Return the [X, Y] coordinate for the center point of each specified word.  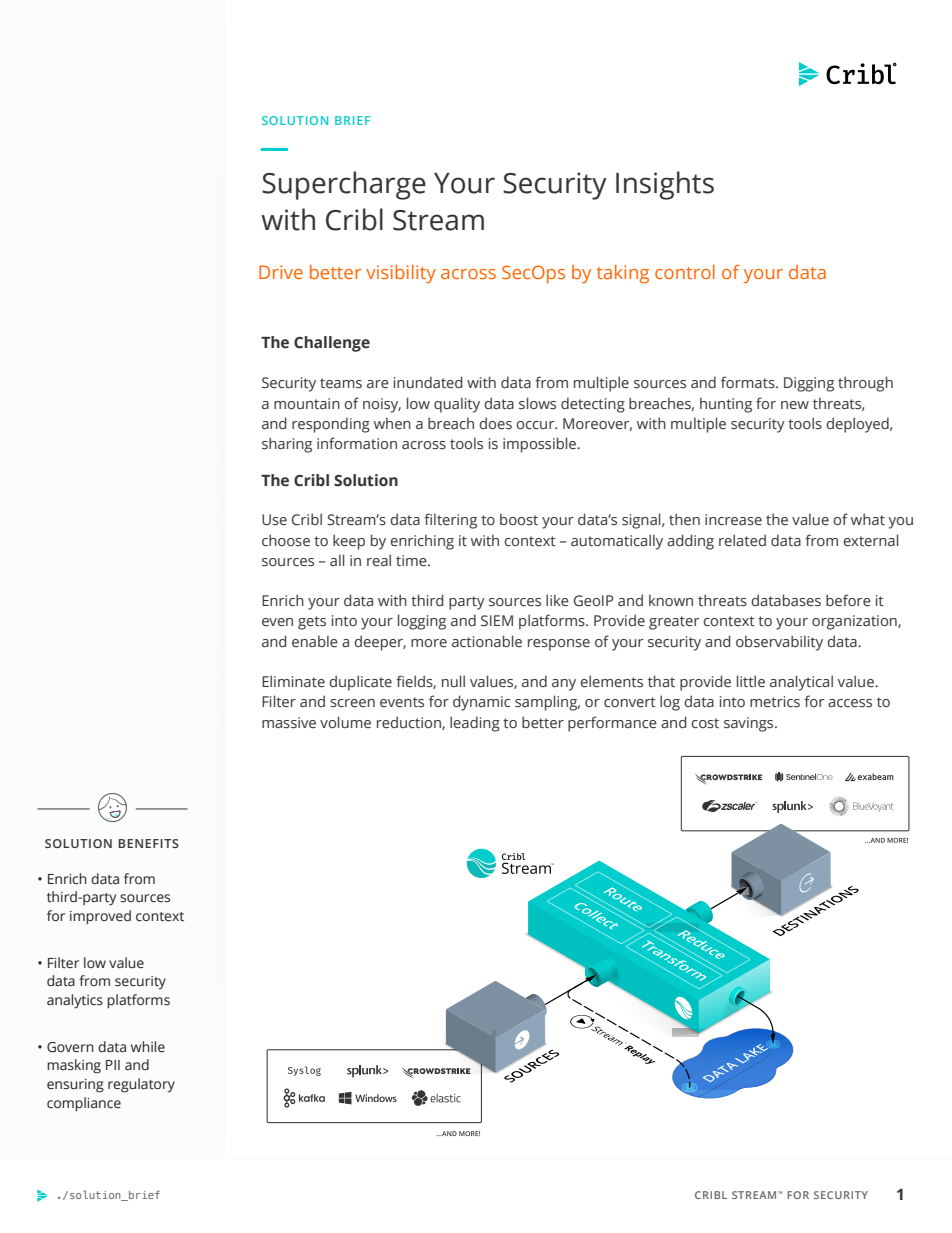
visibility [401, 274]
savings [750, 724]
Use [274, 520]
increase [733, 520]
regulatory [141, 1085]
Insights [665, 185]
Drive [281, 272]
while [148, 1047]
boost [519, 519]
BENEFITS [148, 843]
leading [475, 724]
